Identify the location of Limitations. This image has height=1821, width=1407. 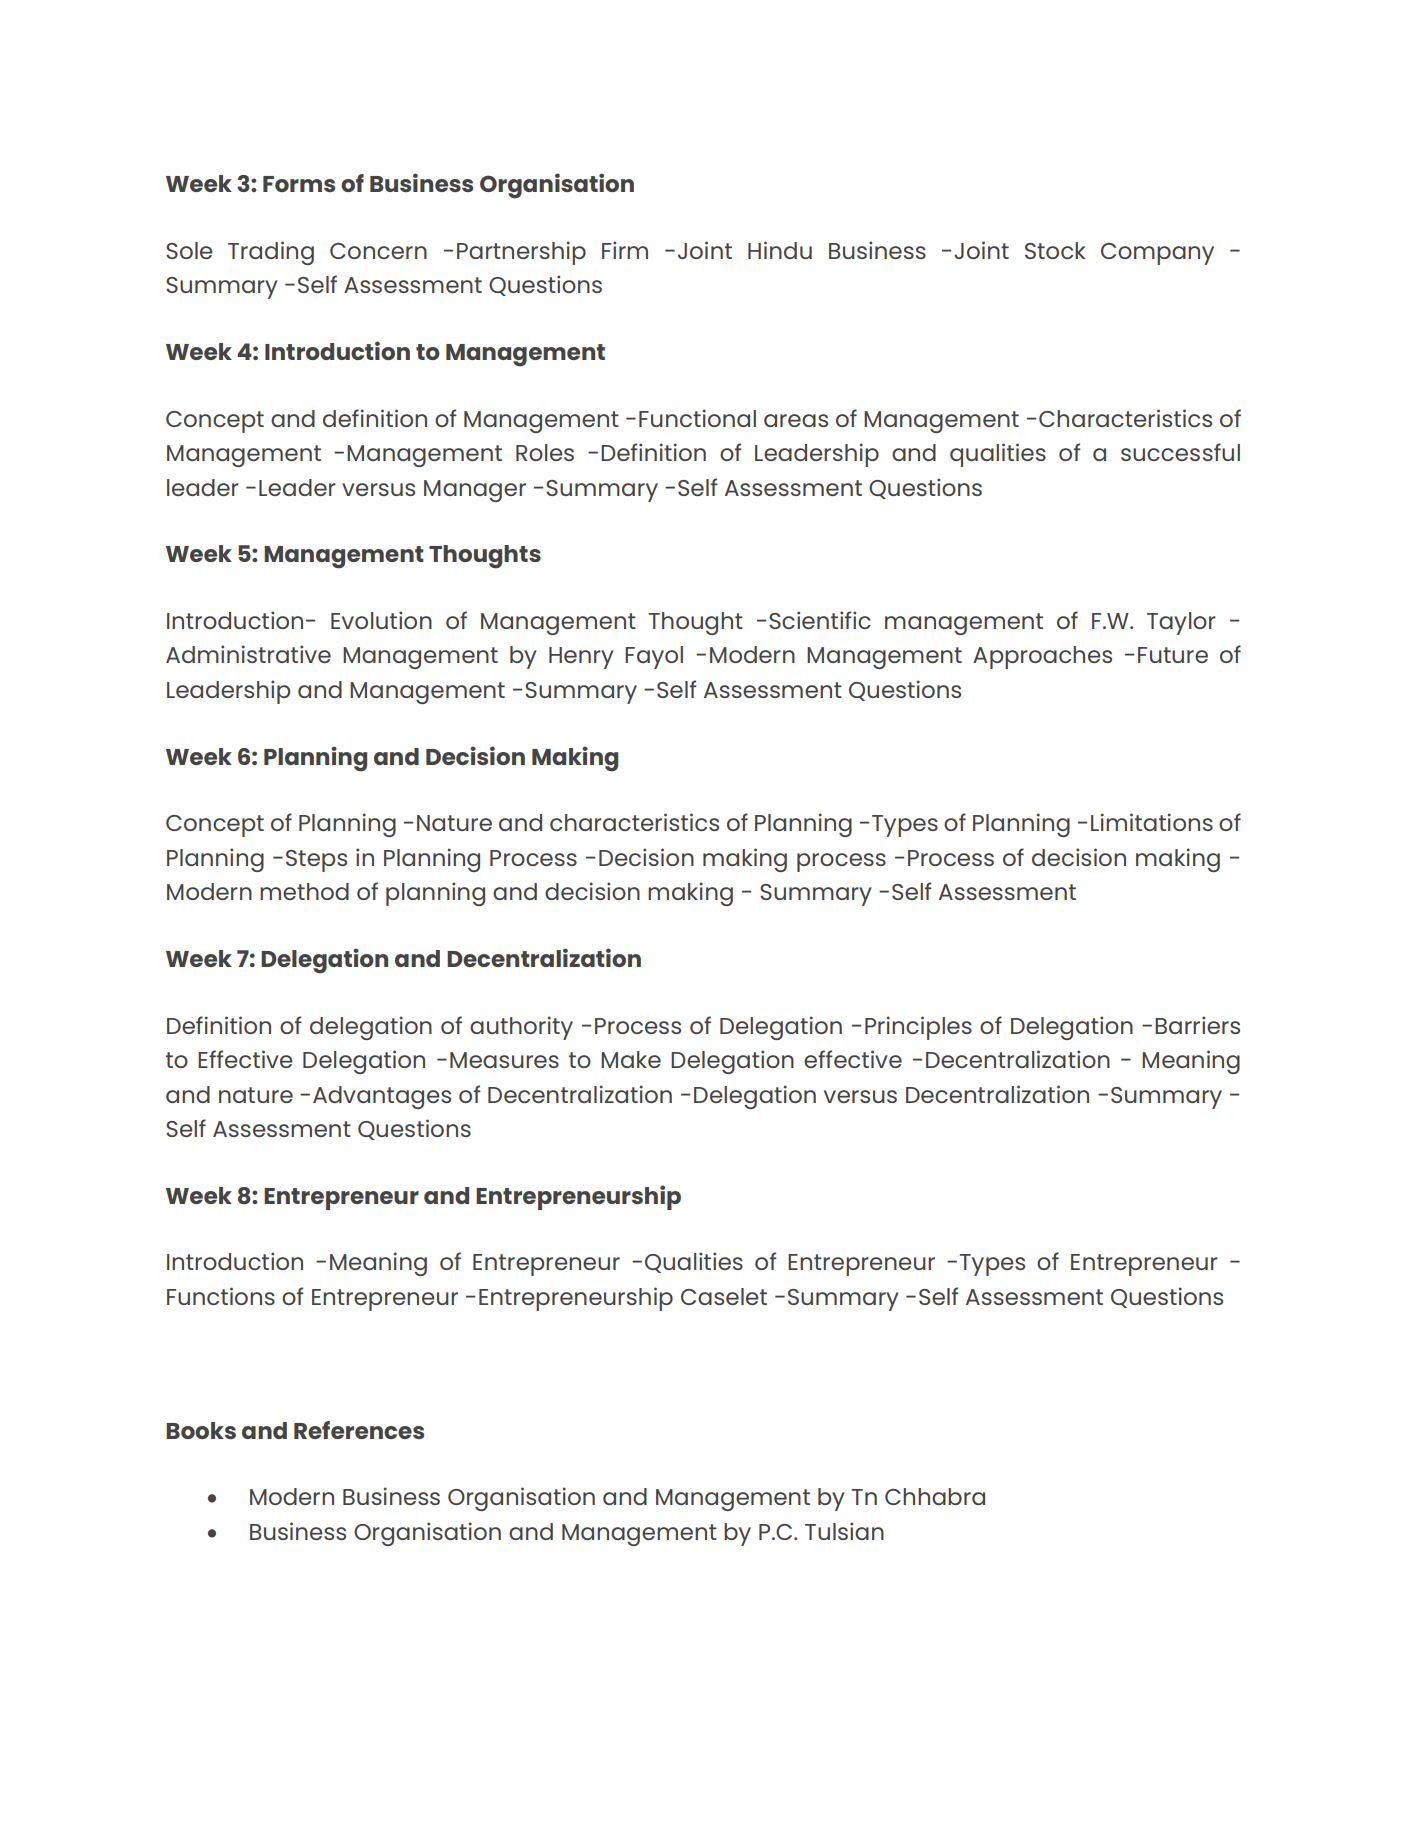
(1152, 822).
